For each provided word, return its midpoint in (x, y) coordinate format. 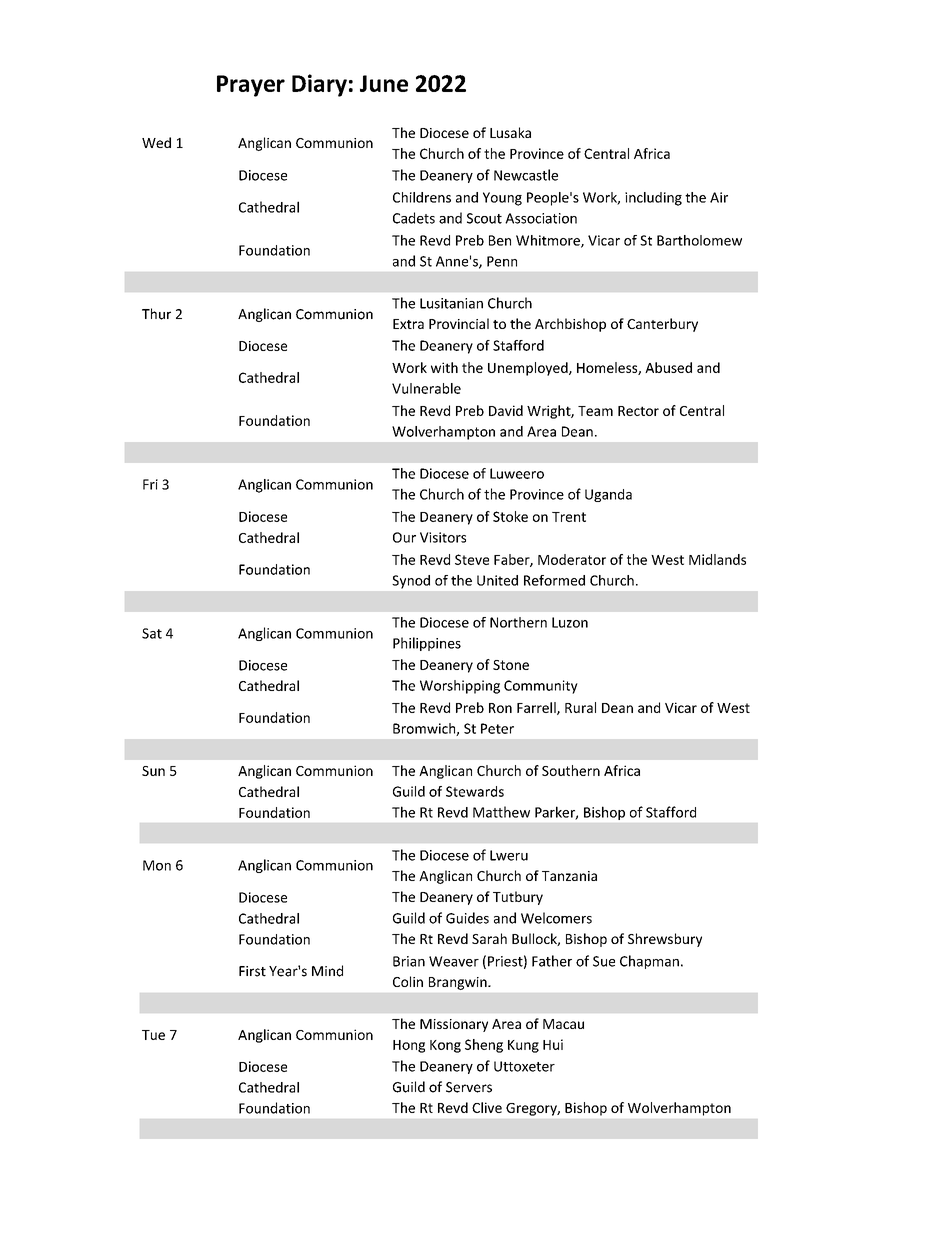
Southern (571, 770)
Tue (153, 1035)
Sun (153, 771)
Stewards (475, 791)
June (384, 83)
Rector (638, 411)
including (653, 199)
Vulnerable (426, 388)
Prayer (251, 86)
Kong (445, 1046)
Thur (156, 314)
